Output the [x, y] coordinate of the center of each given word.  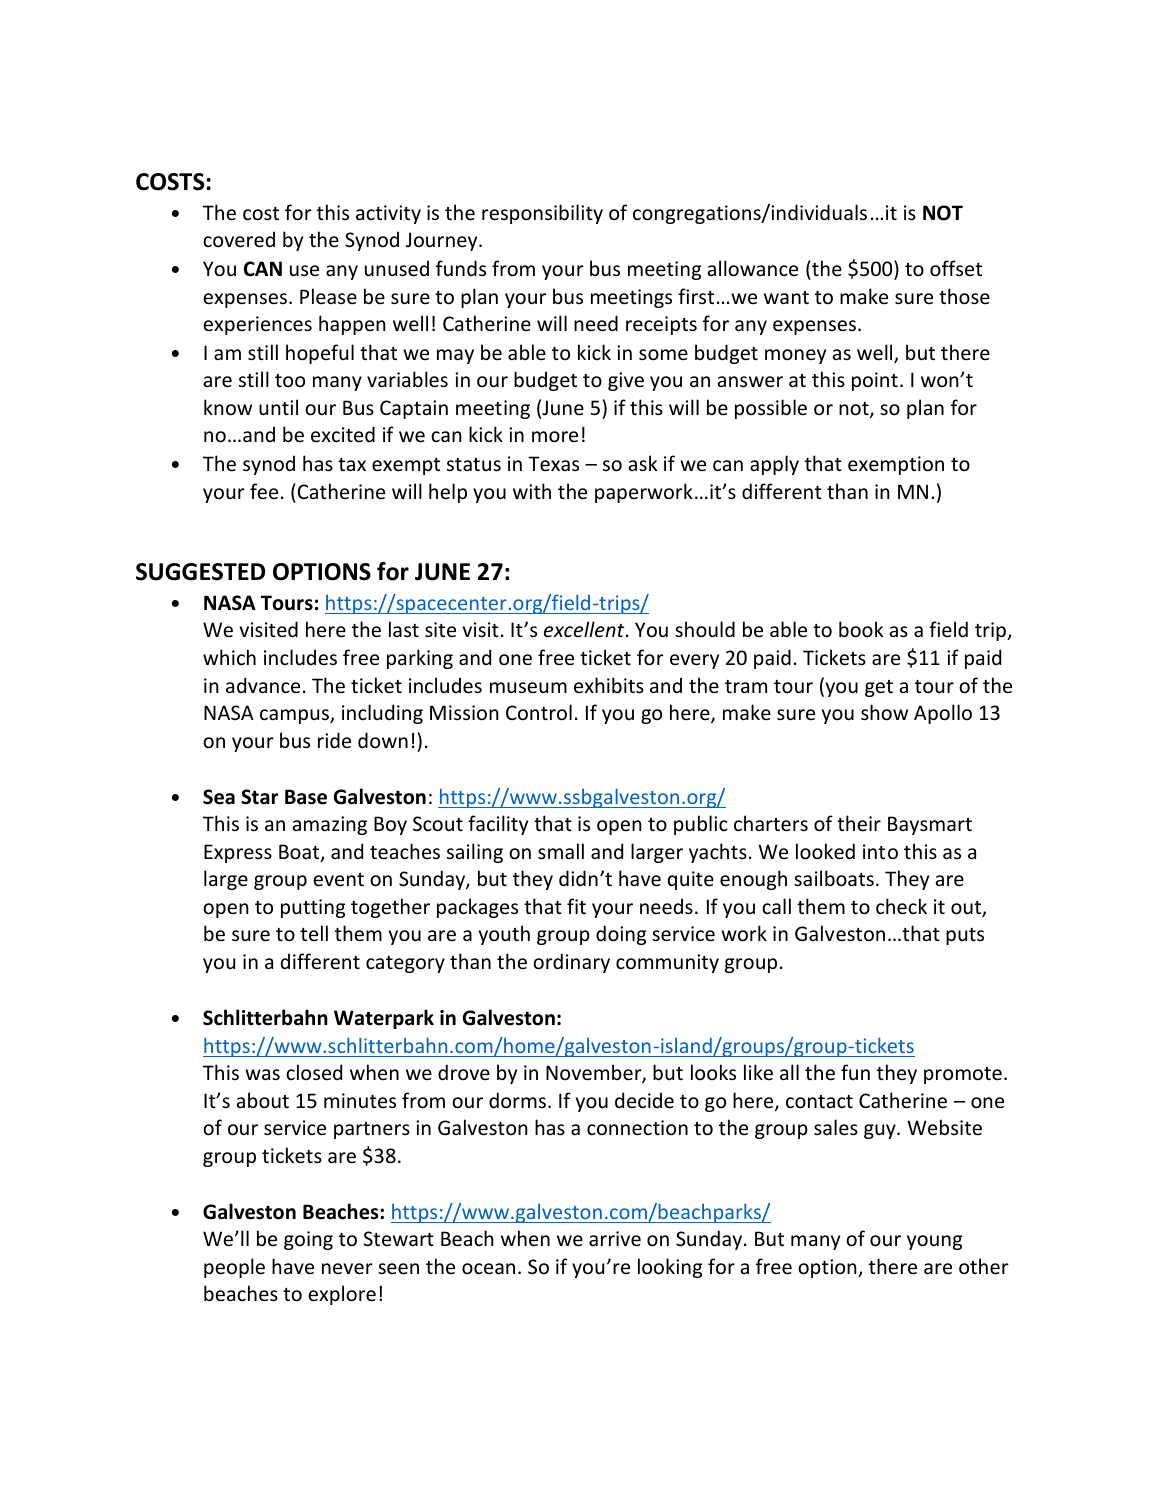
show [884, 712]
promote [963, 1075]
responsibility [542, 214]
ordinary [571, 963]
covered [239, 239]
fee [264, 491]
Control [539, 712]
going [308, 1240]
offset [956, 268]
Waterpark [384, 1019]
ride [334, 740]
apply [774, 465]
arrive [615, 1239]
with [532, 491]
